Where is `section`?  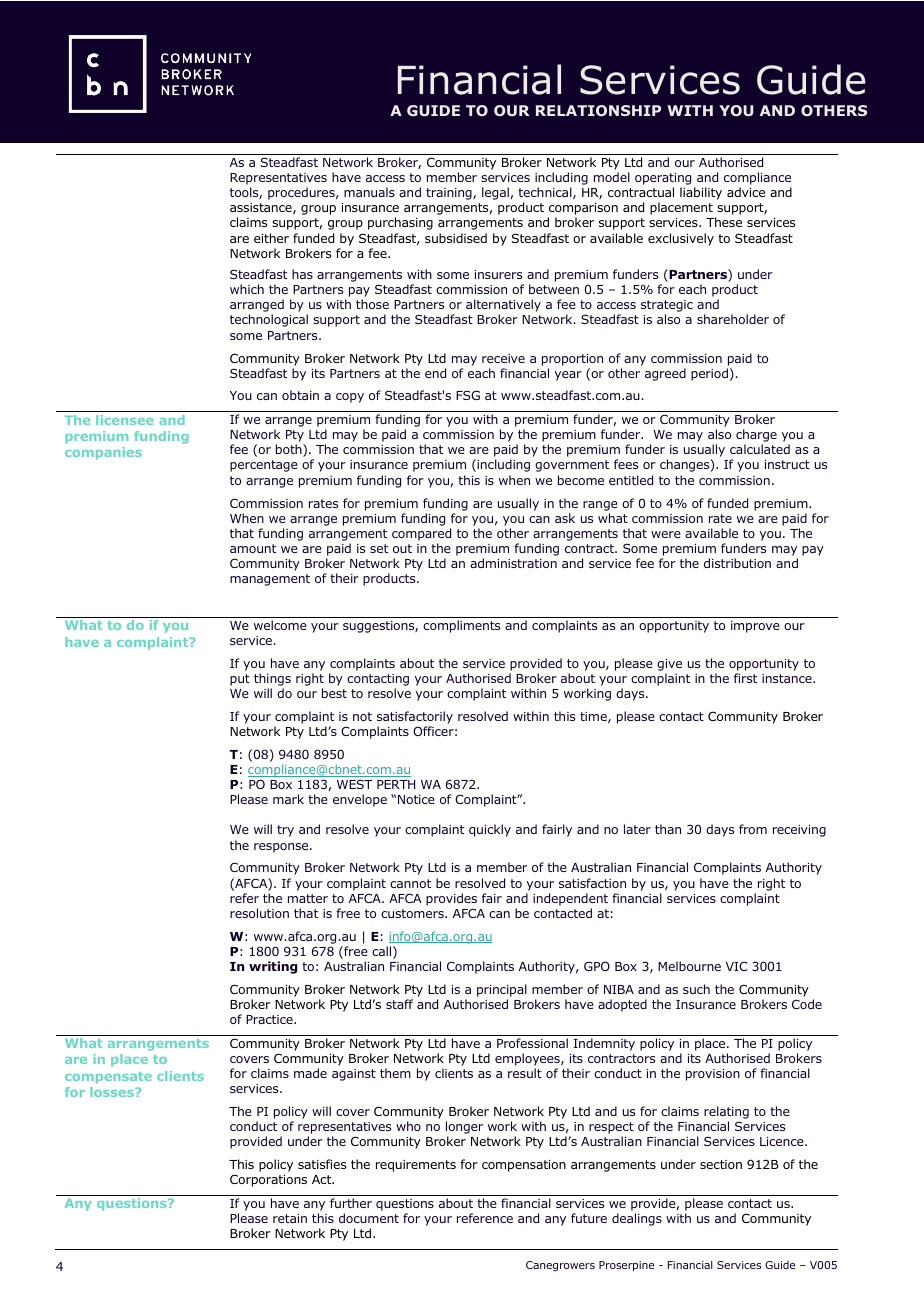
section is located at coordinates (721, 1164).
